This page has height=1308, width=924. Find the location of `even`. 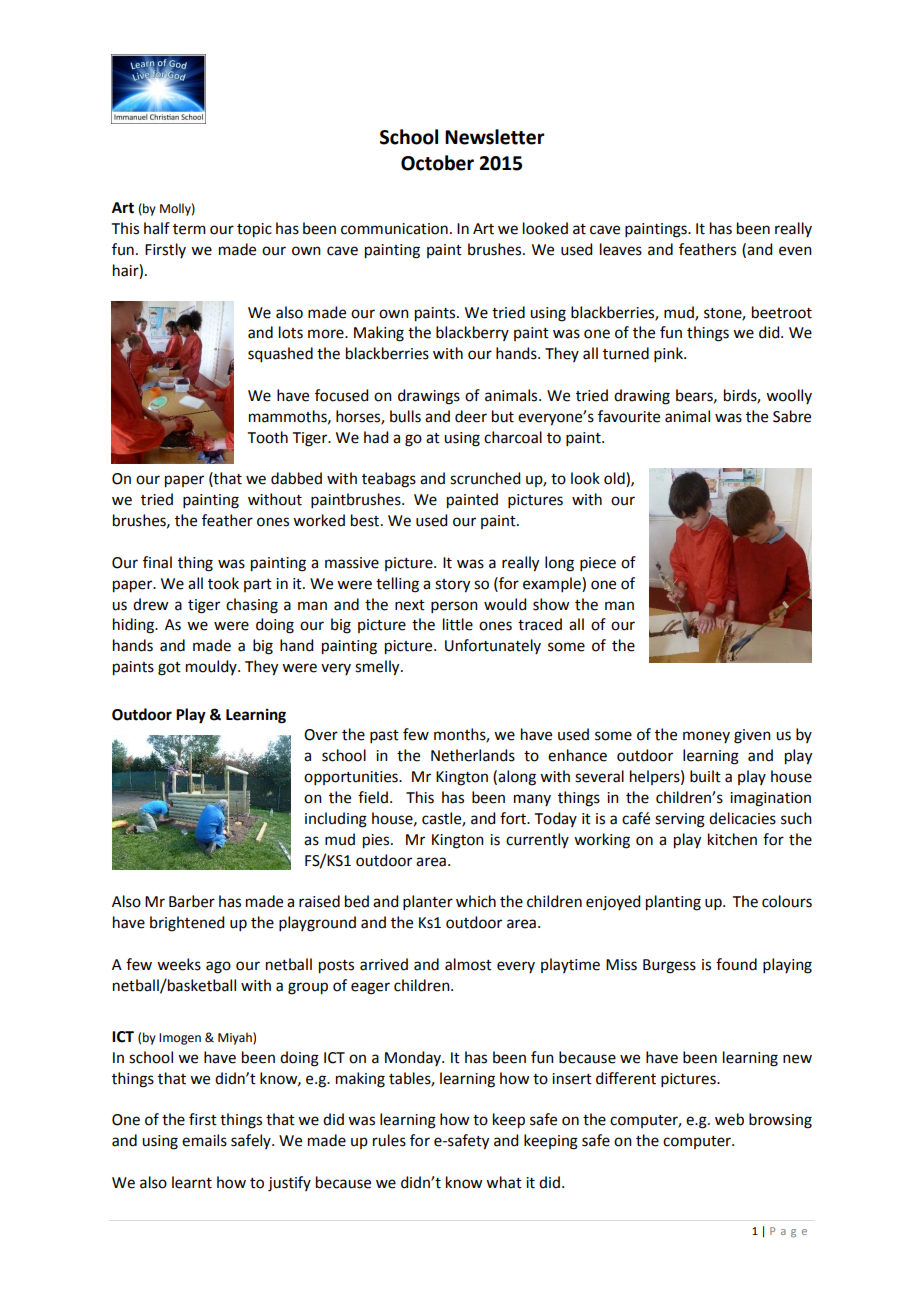

even is located at coordinates (795, 251).
